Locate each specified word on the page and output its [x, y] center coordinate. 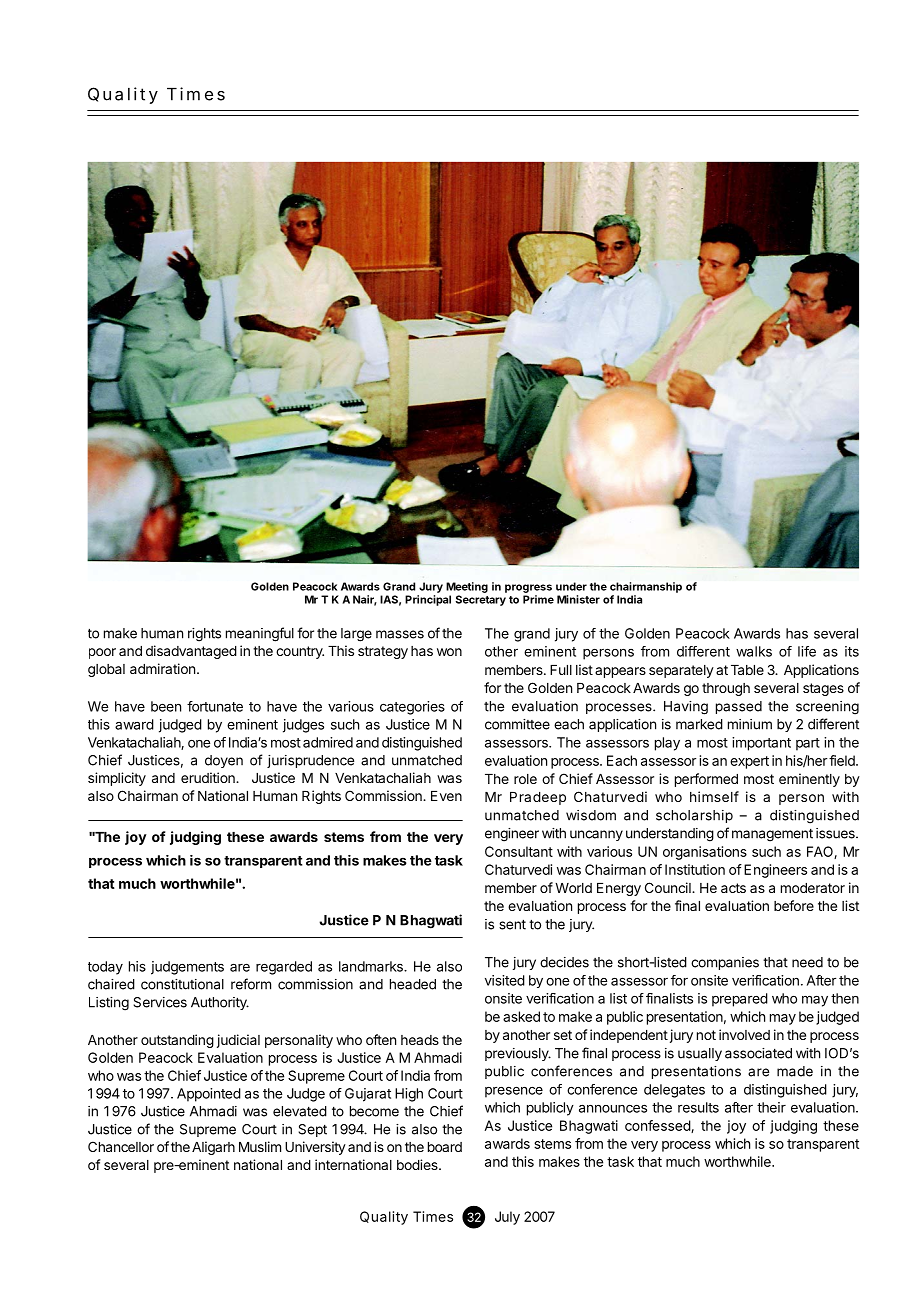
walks [754, 651]
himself [714, 796]
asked [521, 1016]
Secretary [481, 600]
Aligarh [213, 1148]
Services [160, 1002]
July [507, 1218]
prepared [740, 1000]
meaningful [260, 634]
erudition [209, 777]
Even [446, 796]
